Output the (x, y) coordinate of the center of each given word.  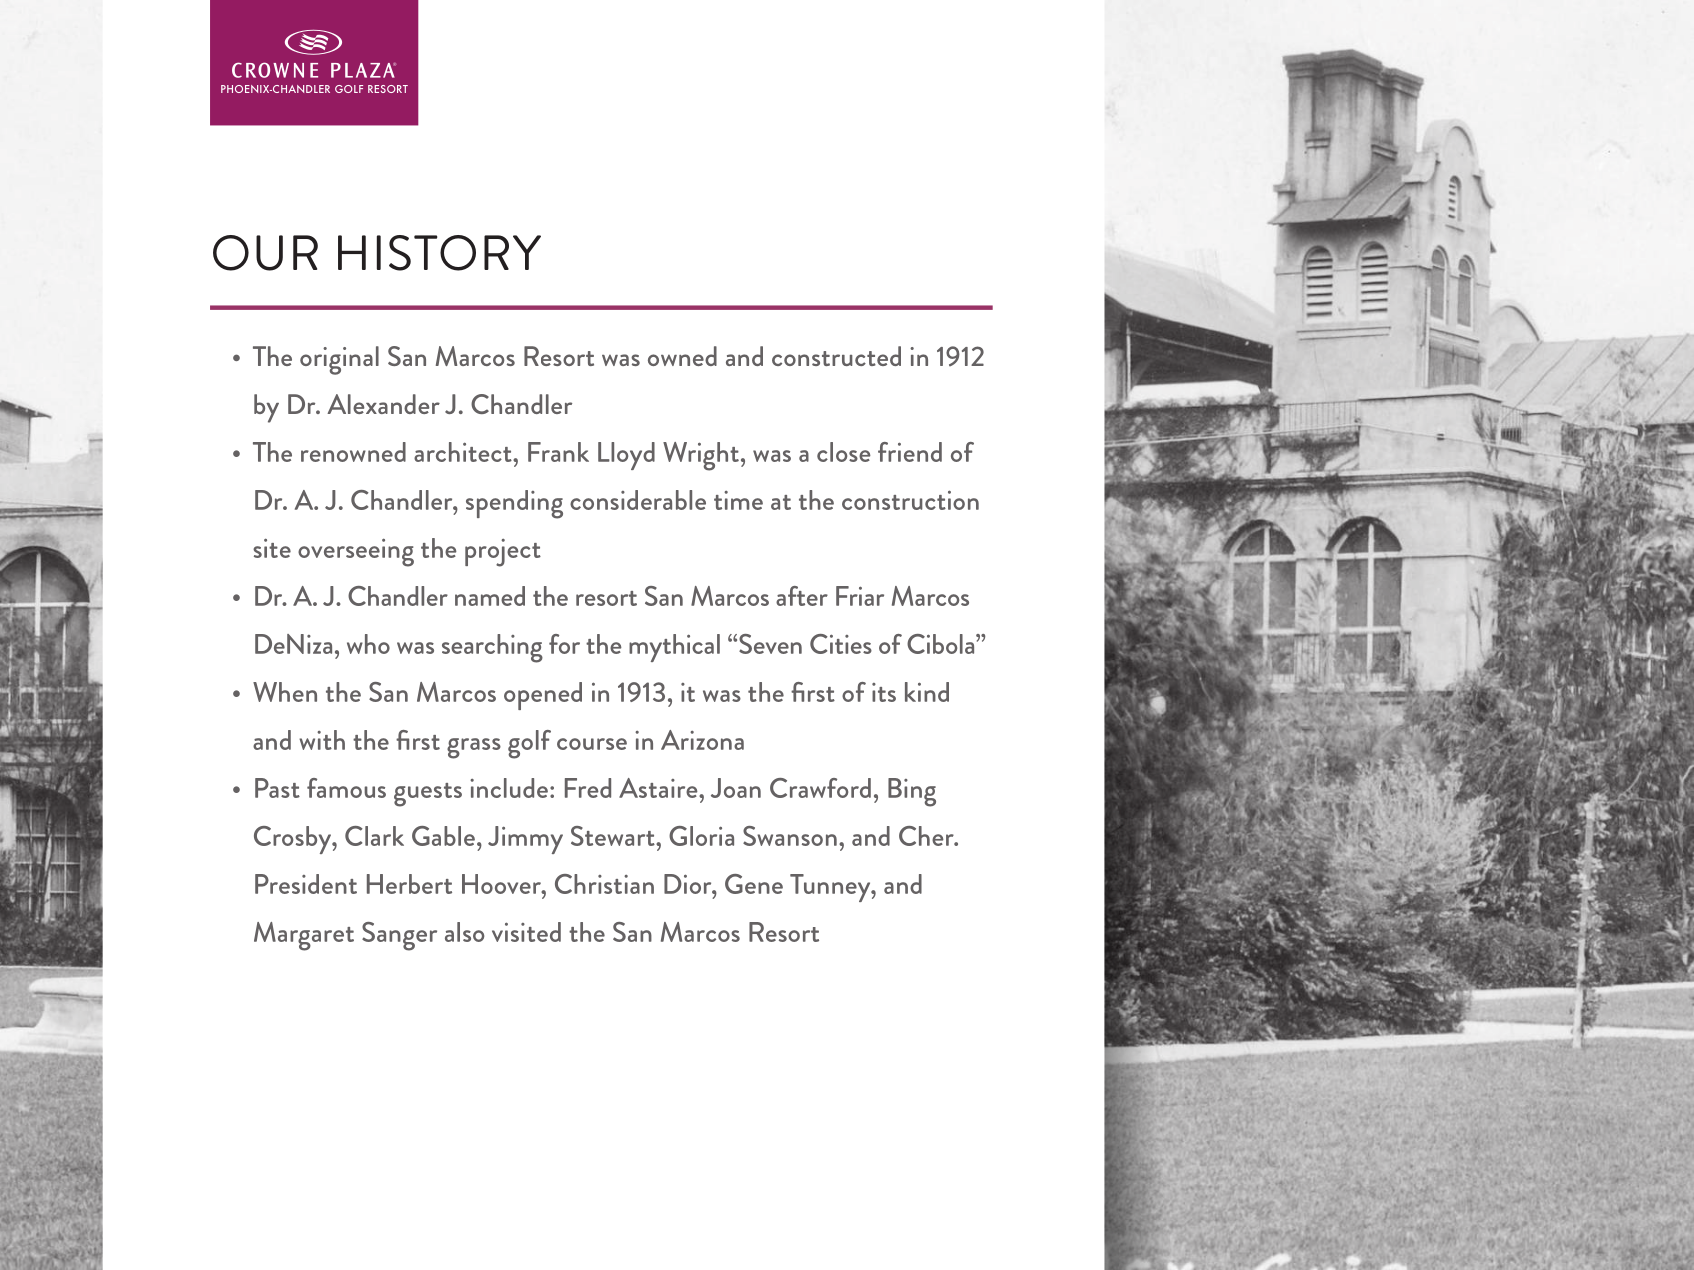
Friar (860, 596)
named (490, 596)
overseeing (356, 552)
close (844, 452)
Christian (604, 884)
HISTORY (439, 253)
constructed (836, 356)
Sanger (399, 936)
